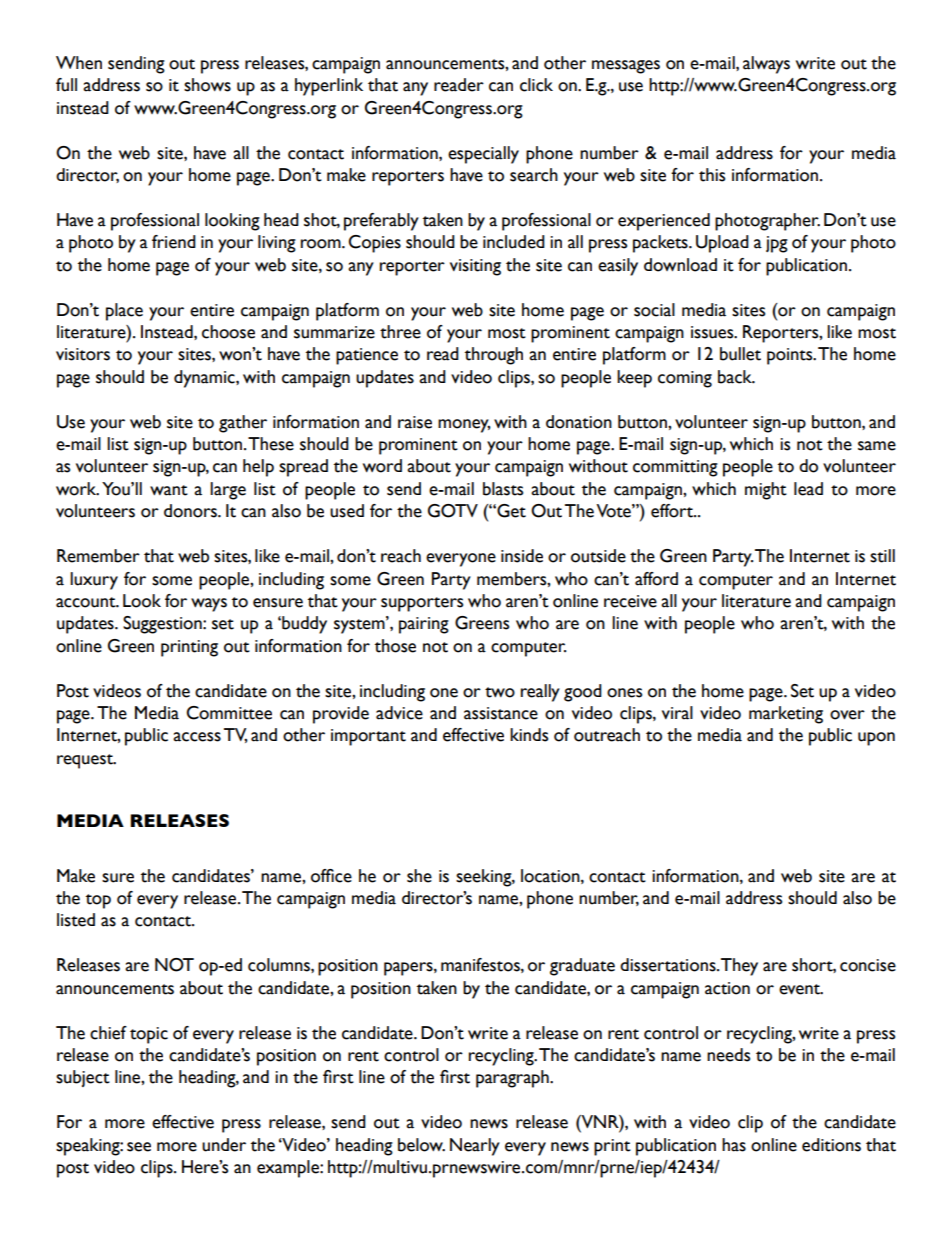 The width and height of the screenshot is (952, 1233). Describe the element at coordinates (536, 85) in the screenshot. I see `click` at that location.
